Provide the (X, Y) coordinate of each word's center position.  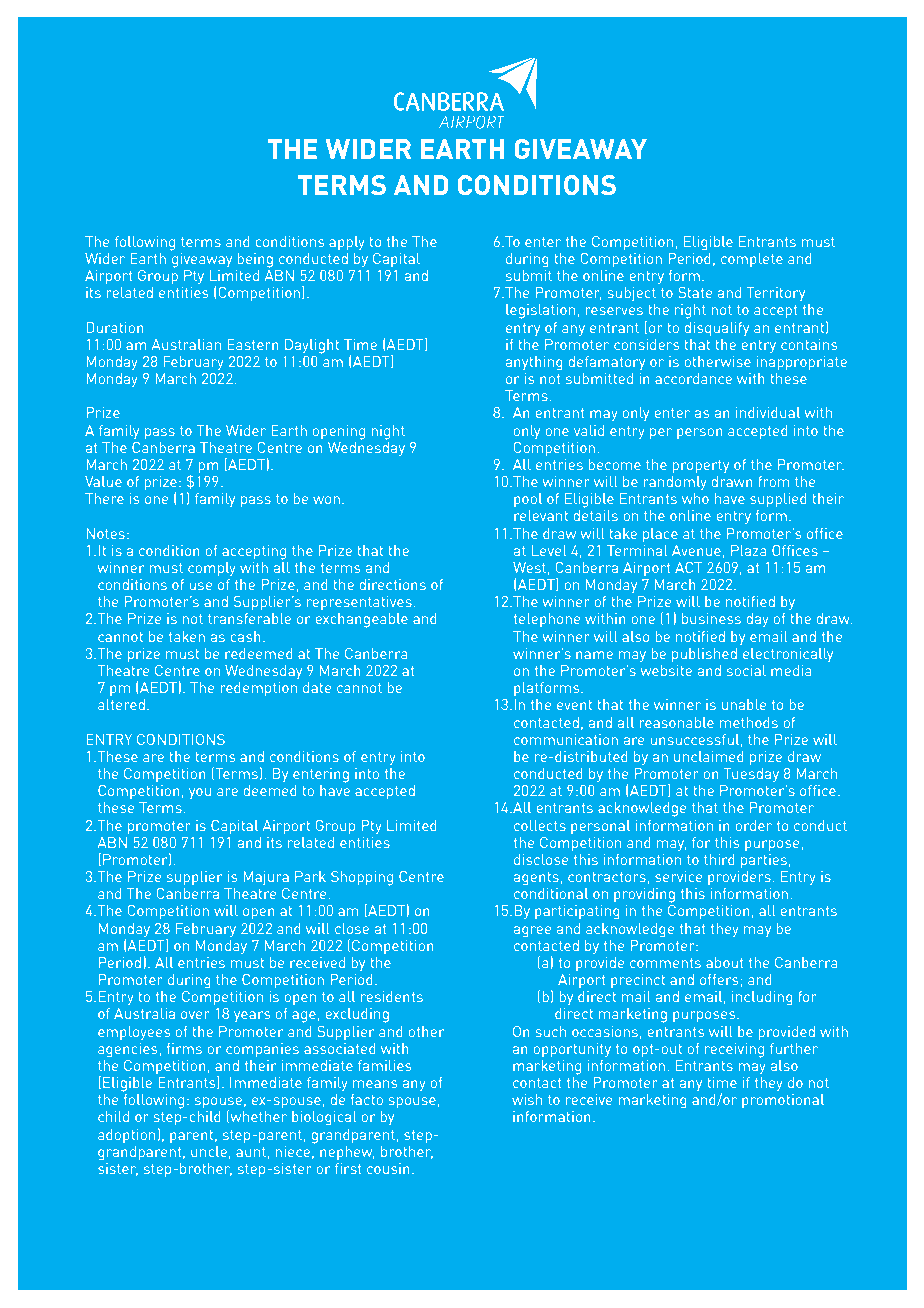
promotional (783, 1101)
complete (752, 260)
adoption (126, 1136)
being (255, 260)
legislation (540, 311)
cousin (388, 1168)
